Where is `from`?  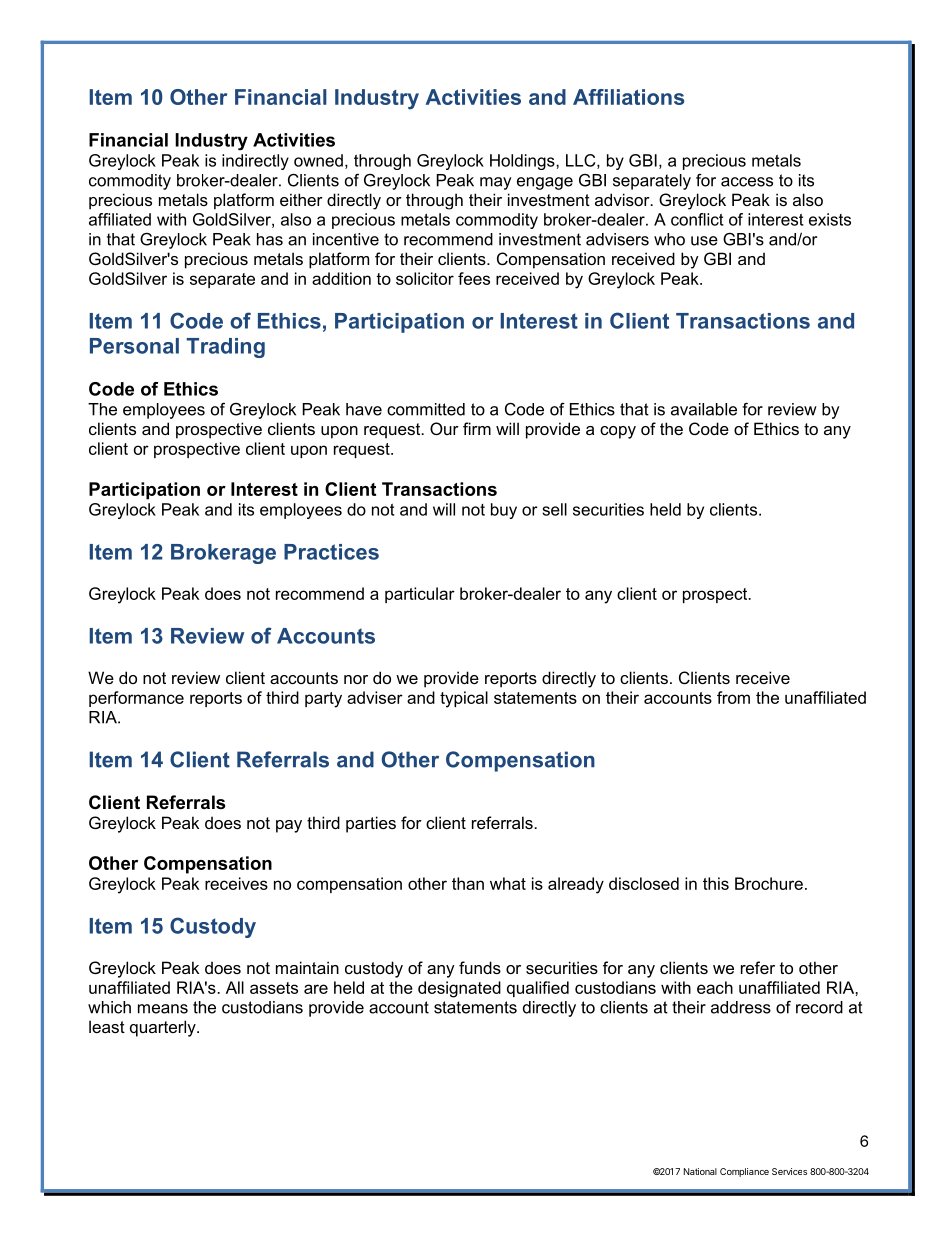 from is located at coordinates (733, 697).
